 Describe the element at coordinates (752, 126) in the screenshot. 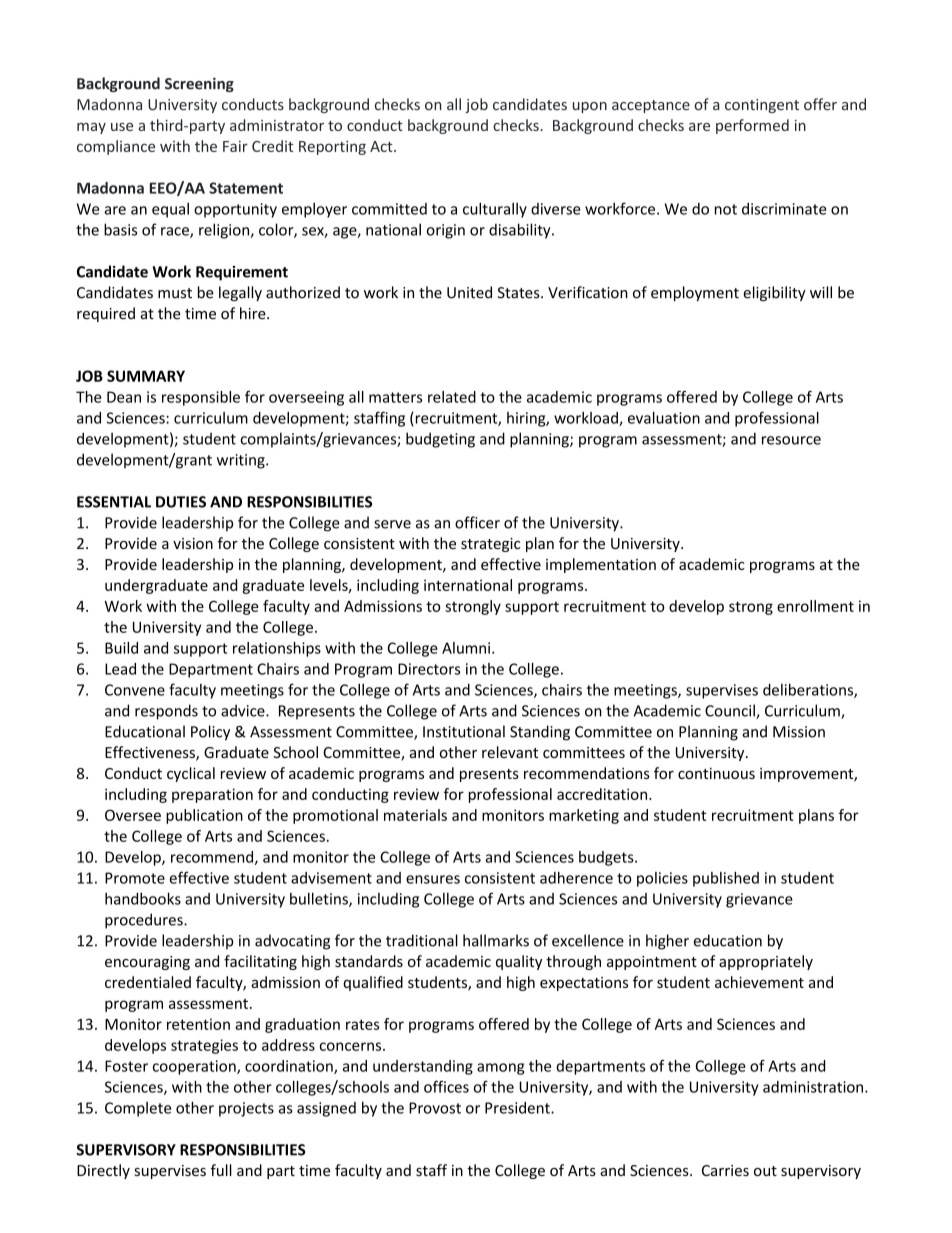

I see `performed` at that location.
